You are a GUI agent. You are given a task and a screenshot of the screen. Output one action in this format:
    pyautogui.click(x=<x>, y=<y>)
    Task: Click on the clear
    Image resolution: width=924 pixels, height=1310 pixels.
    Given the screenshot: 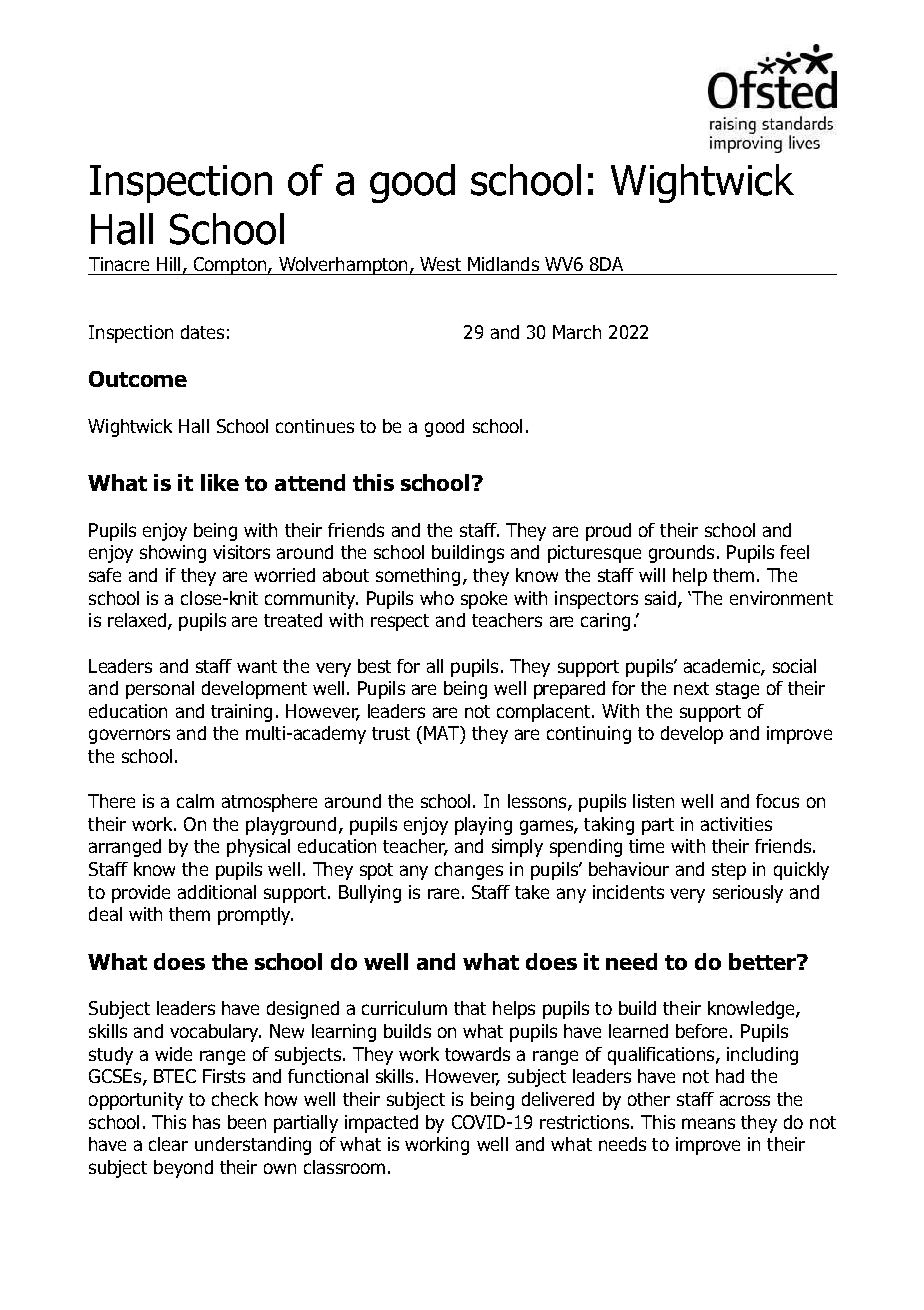 What is the action you would take?
    pyautogui.click(x=168, y=1144)
